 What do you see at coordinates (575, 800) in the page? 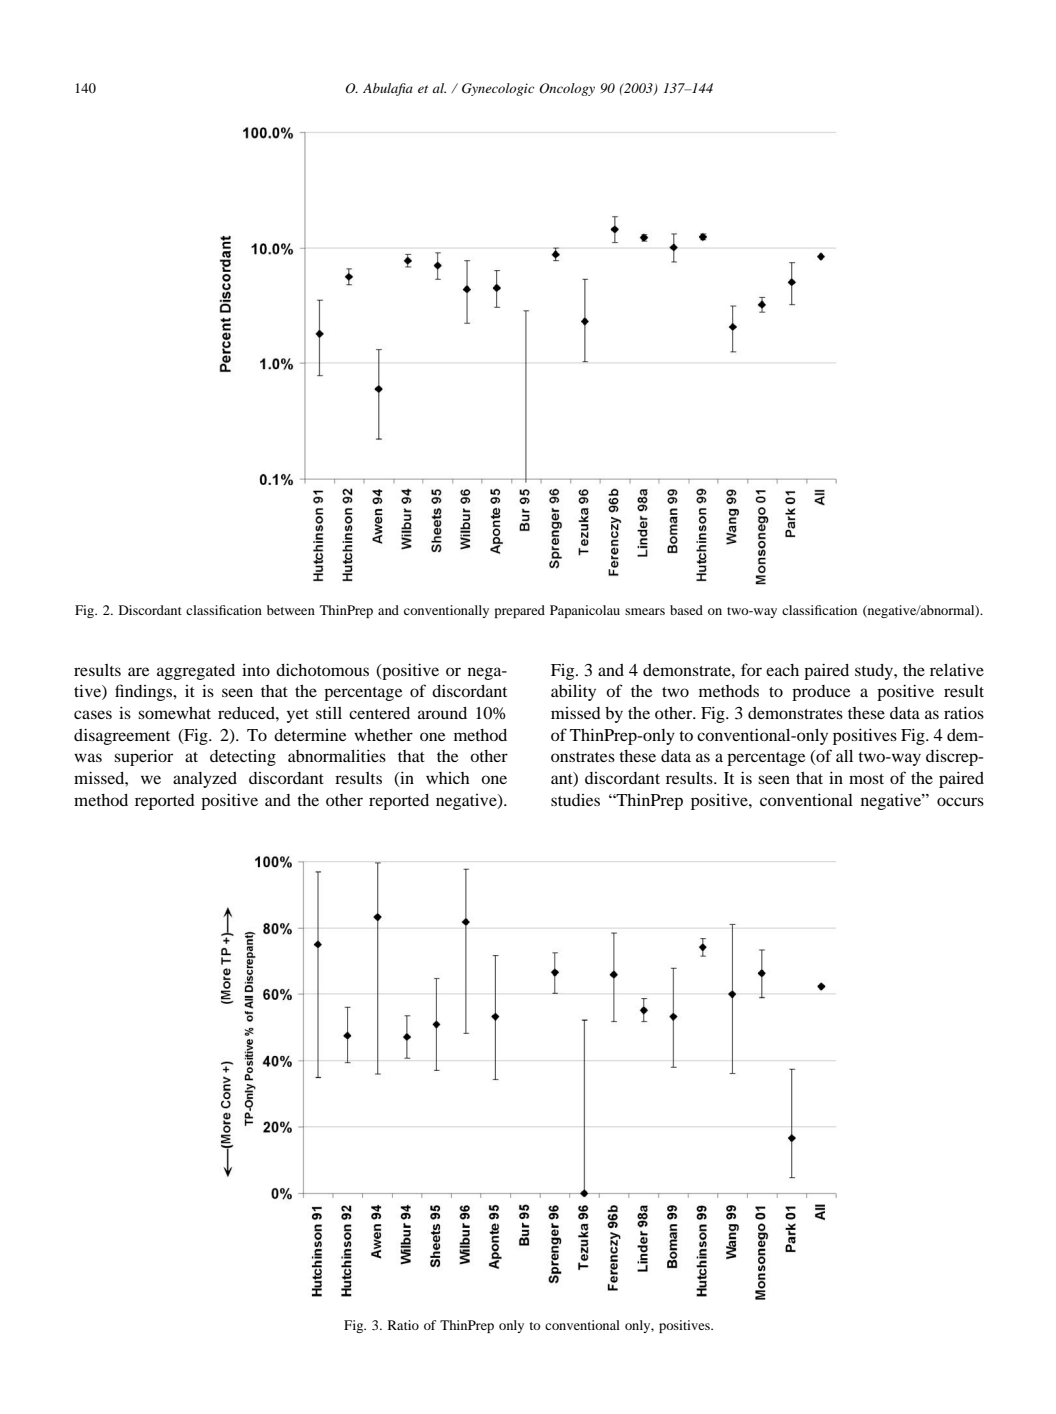
I see `studies` at bounding box center [575, 800].
